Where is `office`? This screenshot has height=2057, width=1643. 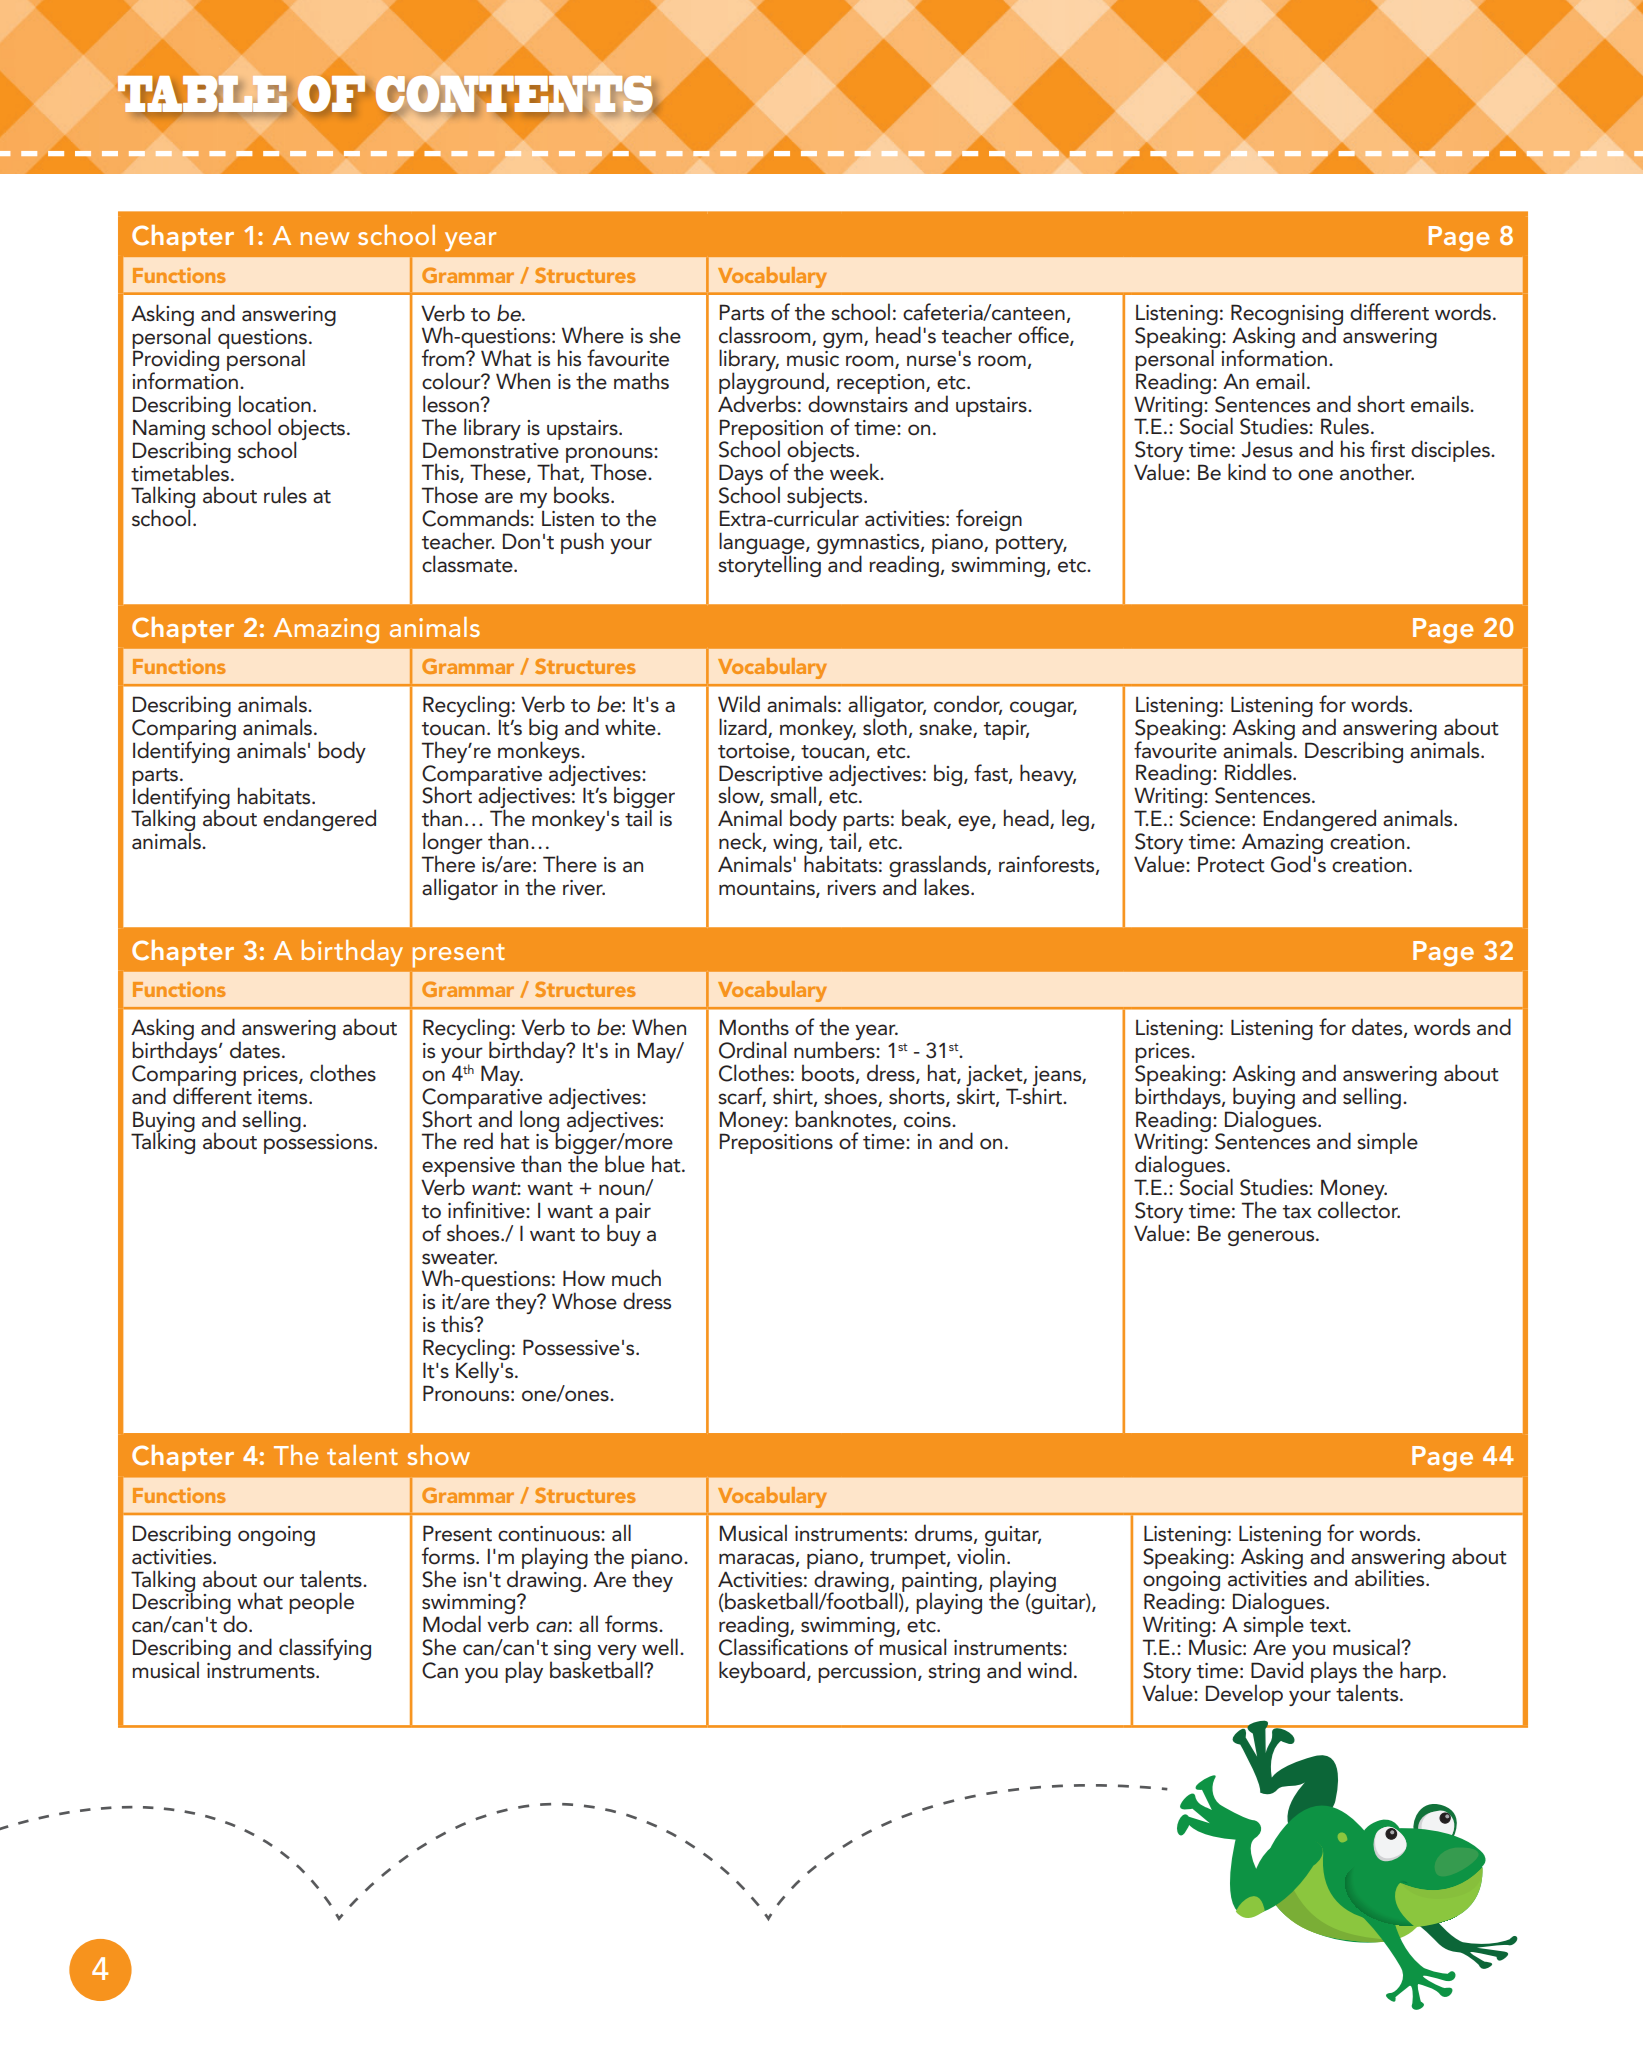 office is located at coordinates (1044, 336).
